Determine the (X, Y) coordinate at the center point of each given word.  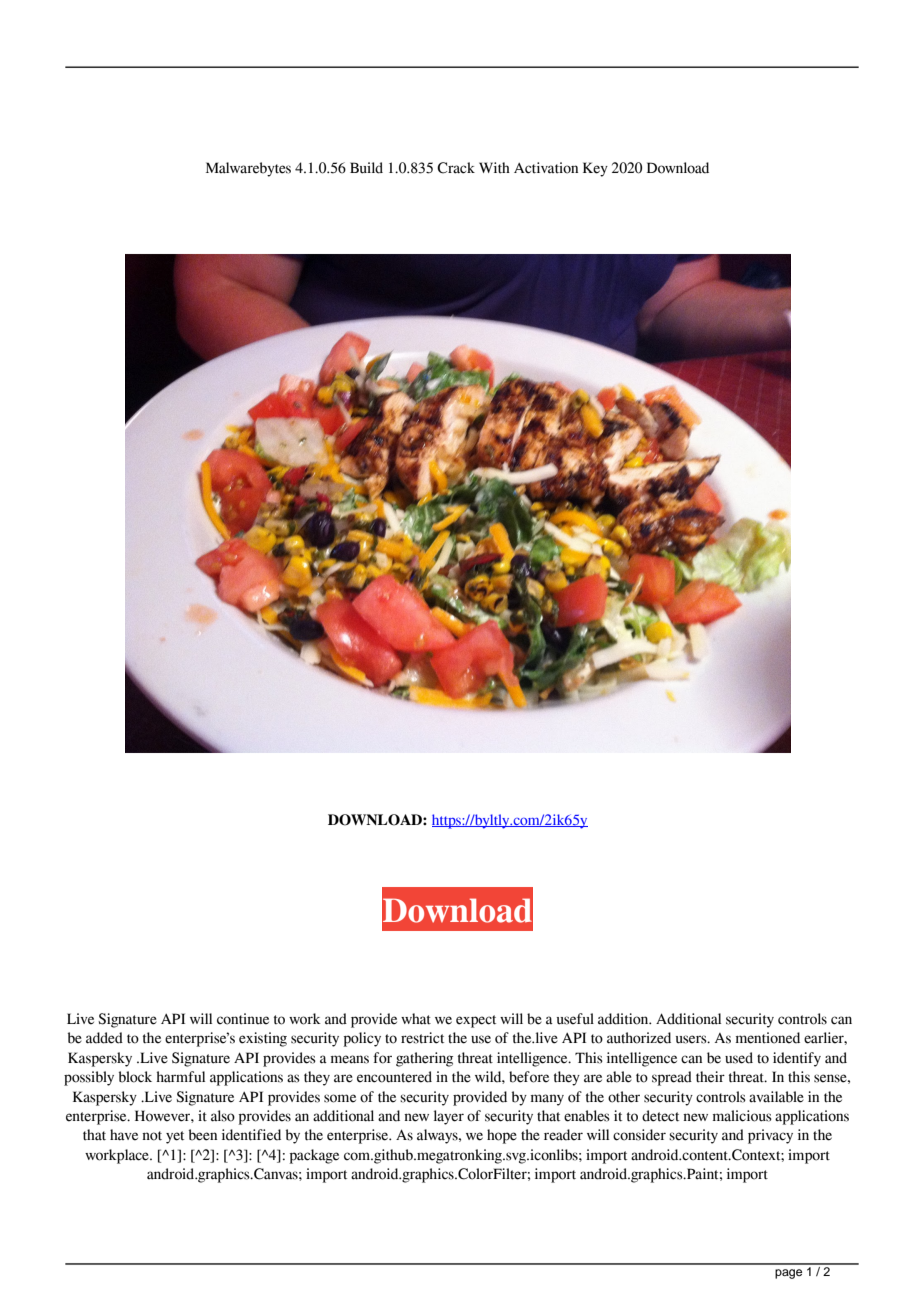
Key (595, 169)
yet (175, 1137)
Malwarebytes (248, 169)
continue (243, 1019)
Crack (456, 168)
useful (575, 1019)
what (416, 1019)
